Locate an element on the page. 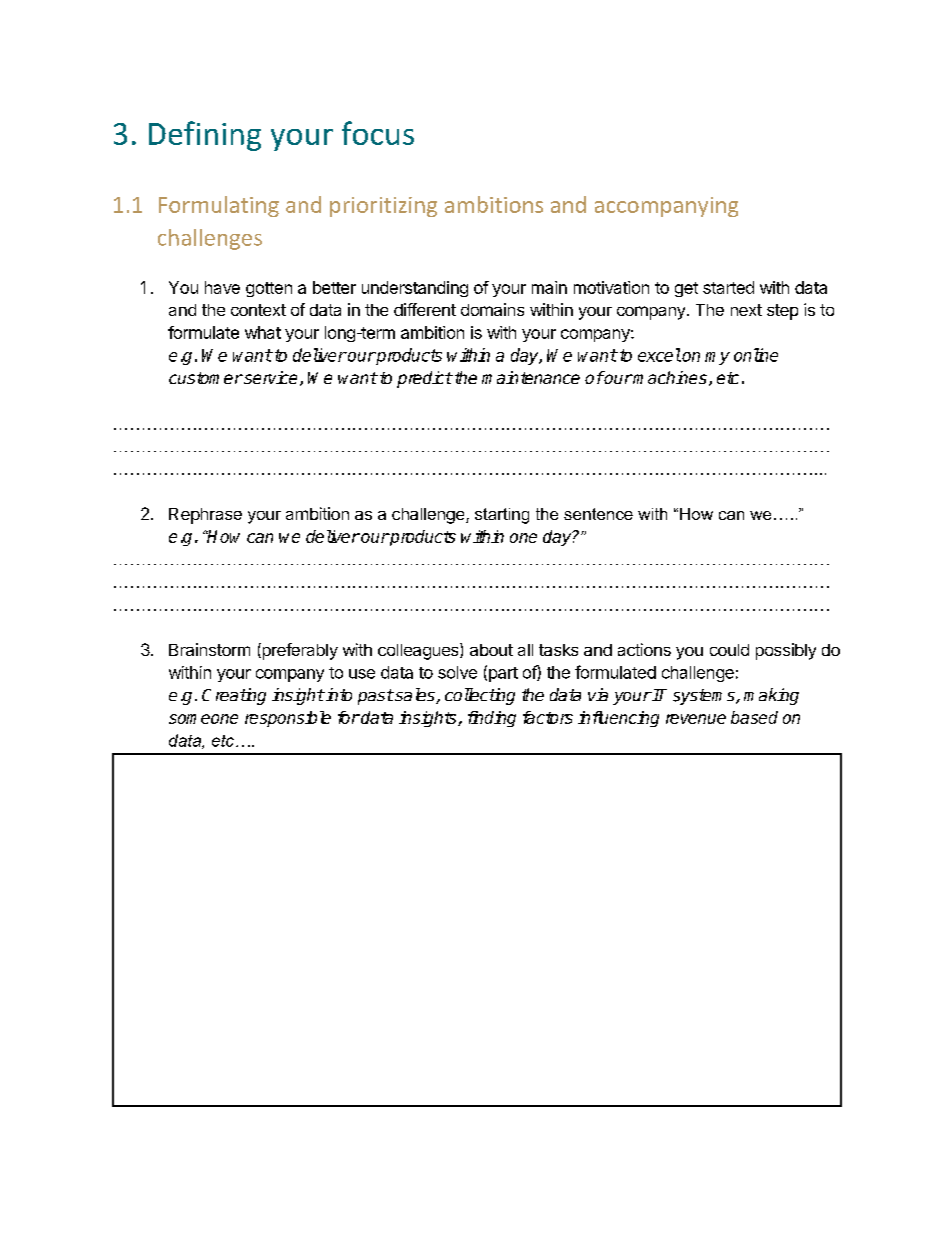 This page has width=952, height=1233. starting is located at coordinates (502, 516).
